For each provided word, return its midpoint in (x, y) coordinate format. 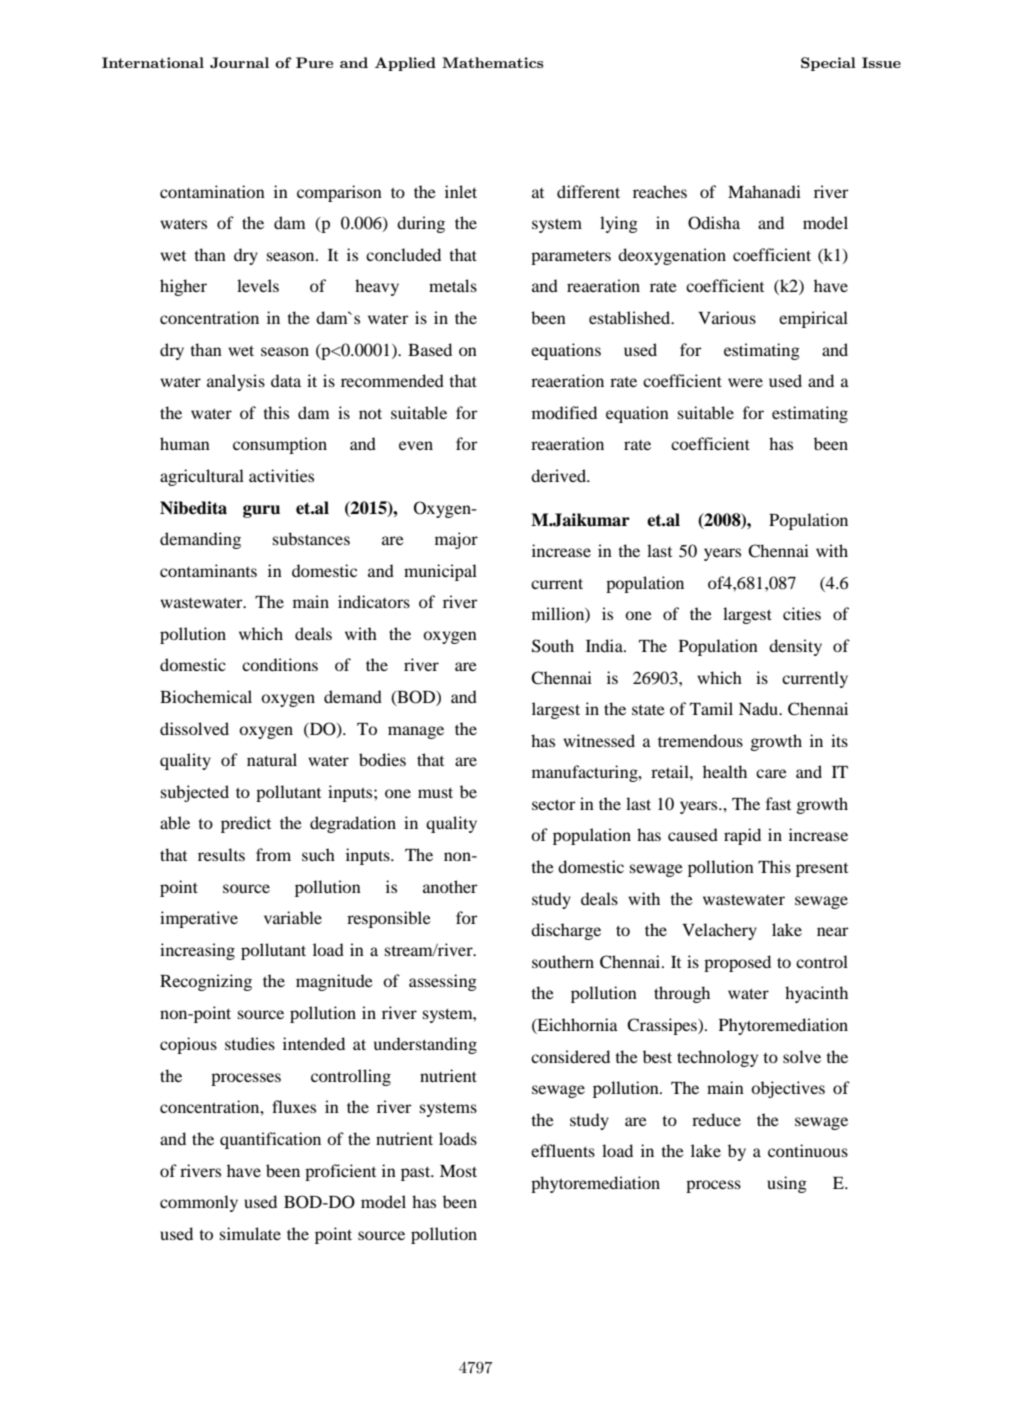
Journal (239, 62)
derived (560, 475)
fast (778, 803)
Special (828, 64)
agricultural (202, 477)
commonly (199, 1203)
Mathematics (493, 62)
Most (458, 1171)
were (745, 382)
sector (554, 805)
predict (246, 824)
